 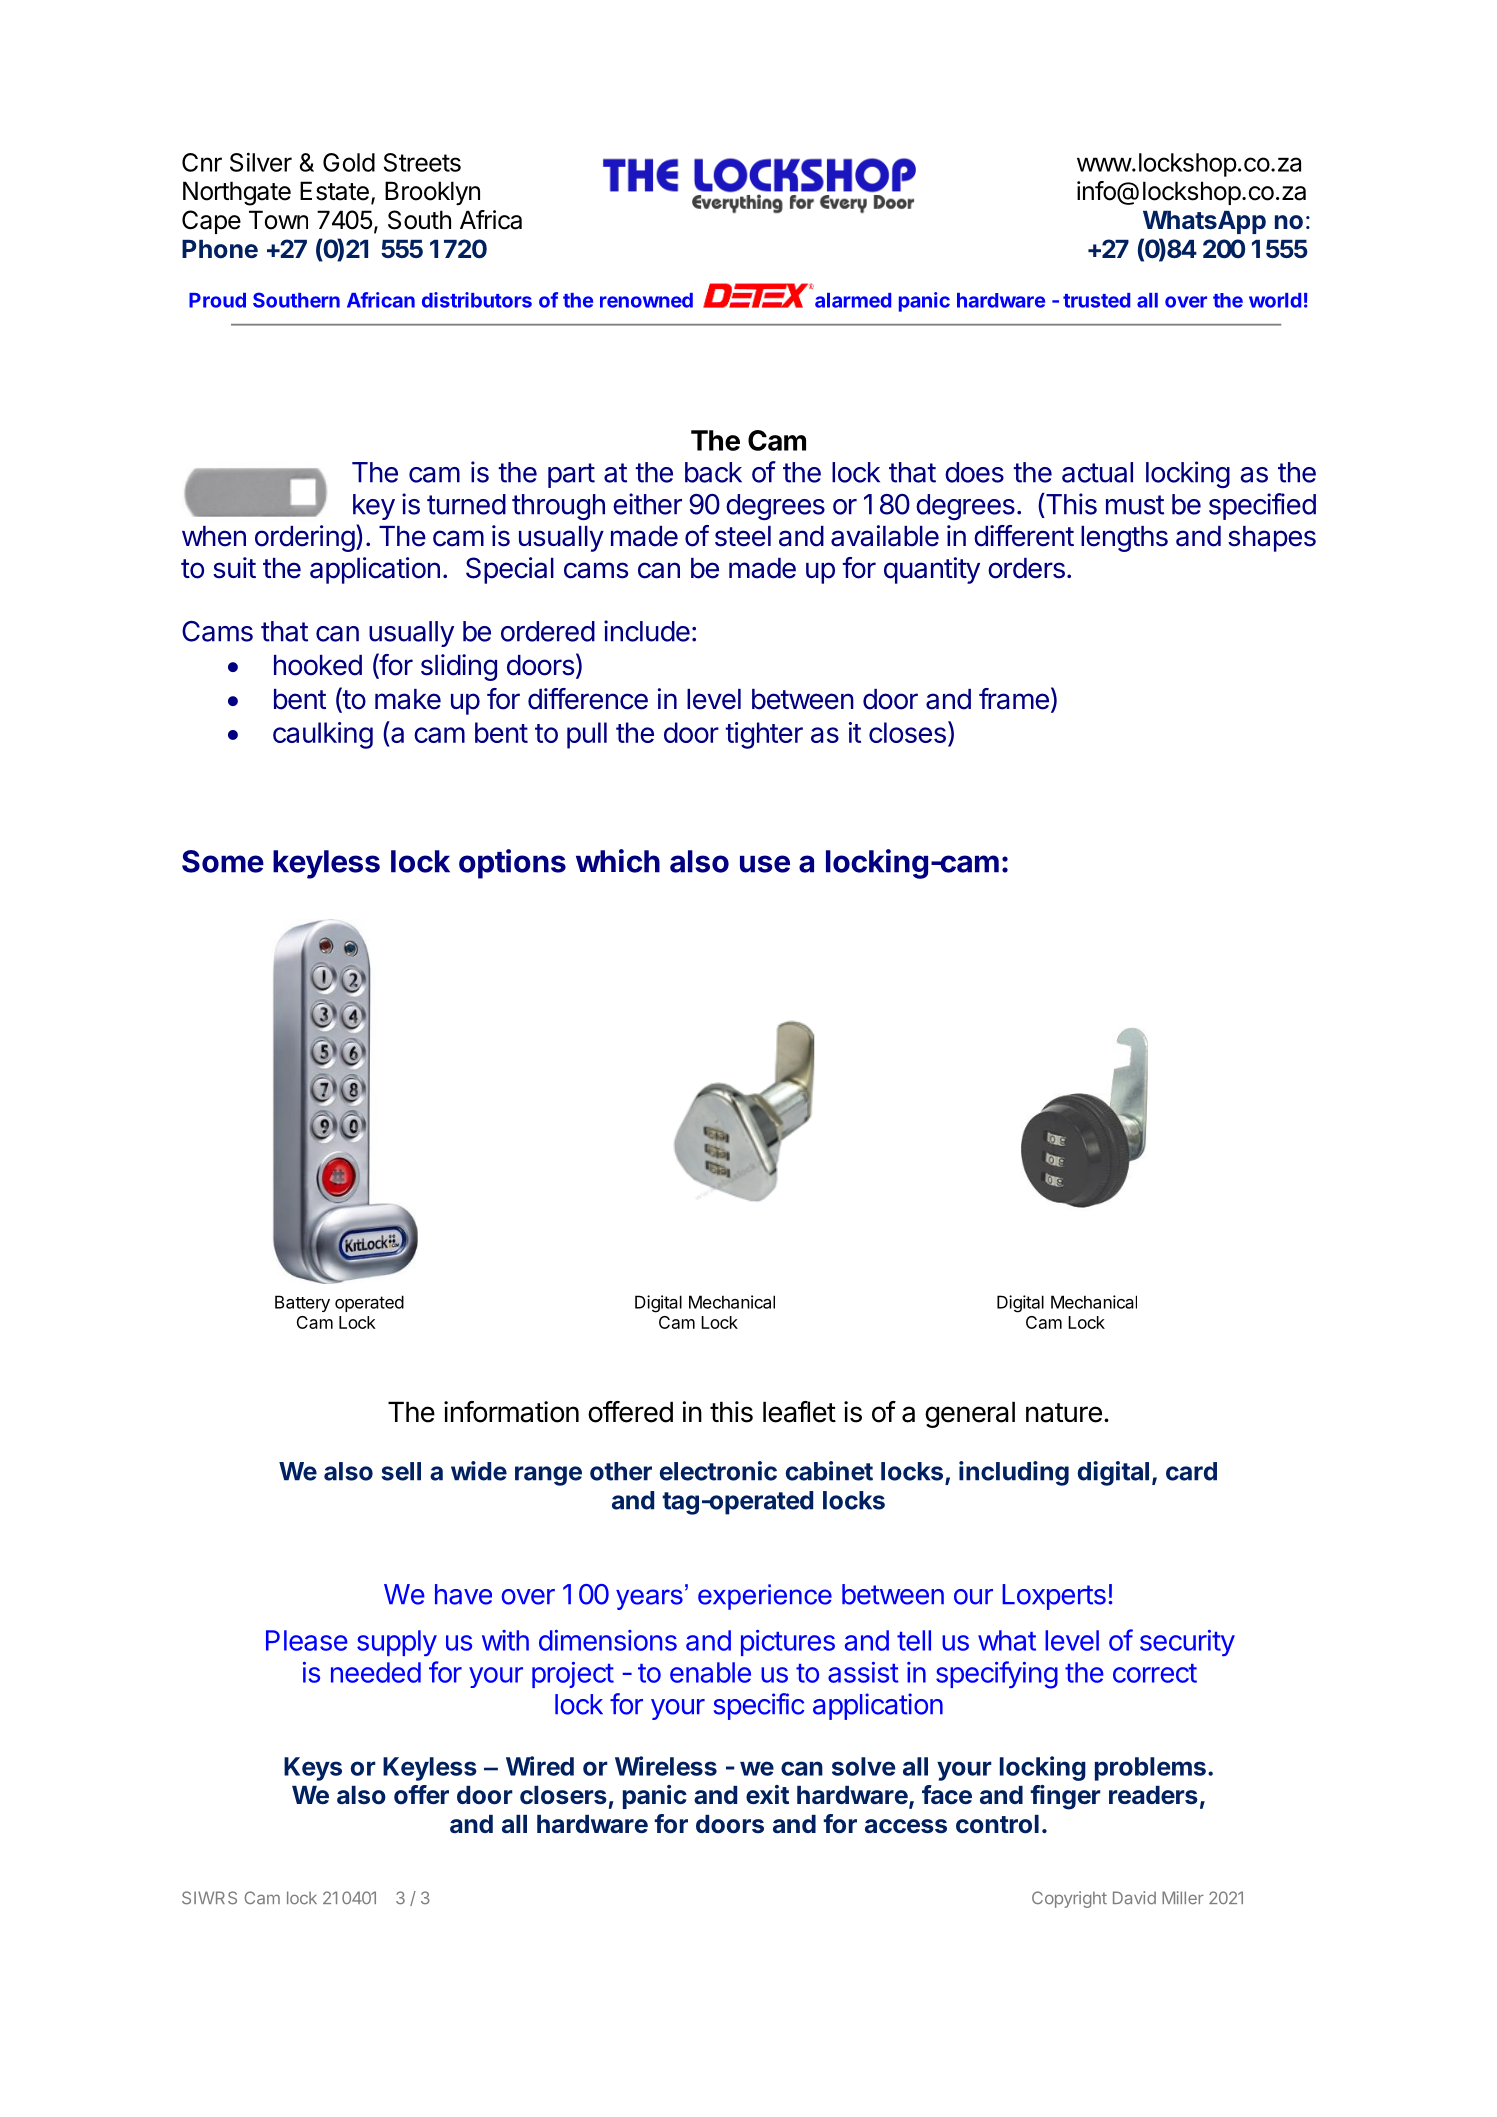 What do you see at coordinates (302, 1303) in the screenshot?
I see `Battery` at bounding box center [302, 1303].
